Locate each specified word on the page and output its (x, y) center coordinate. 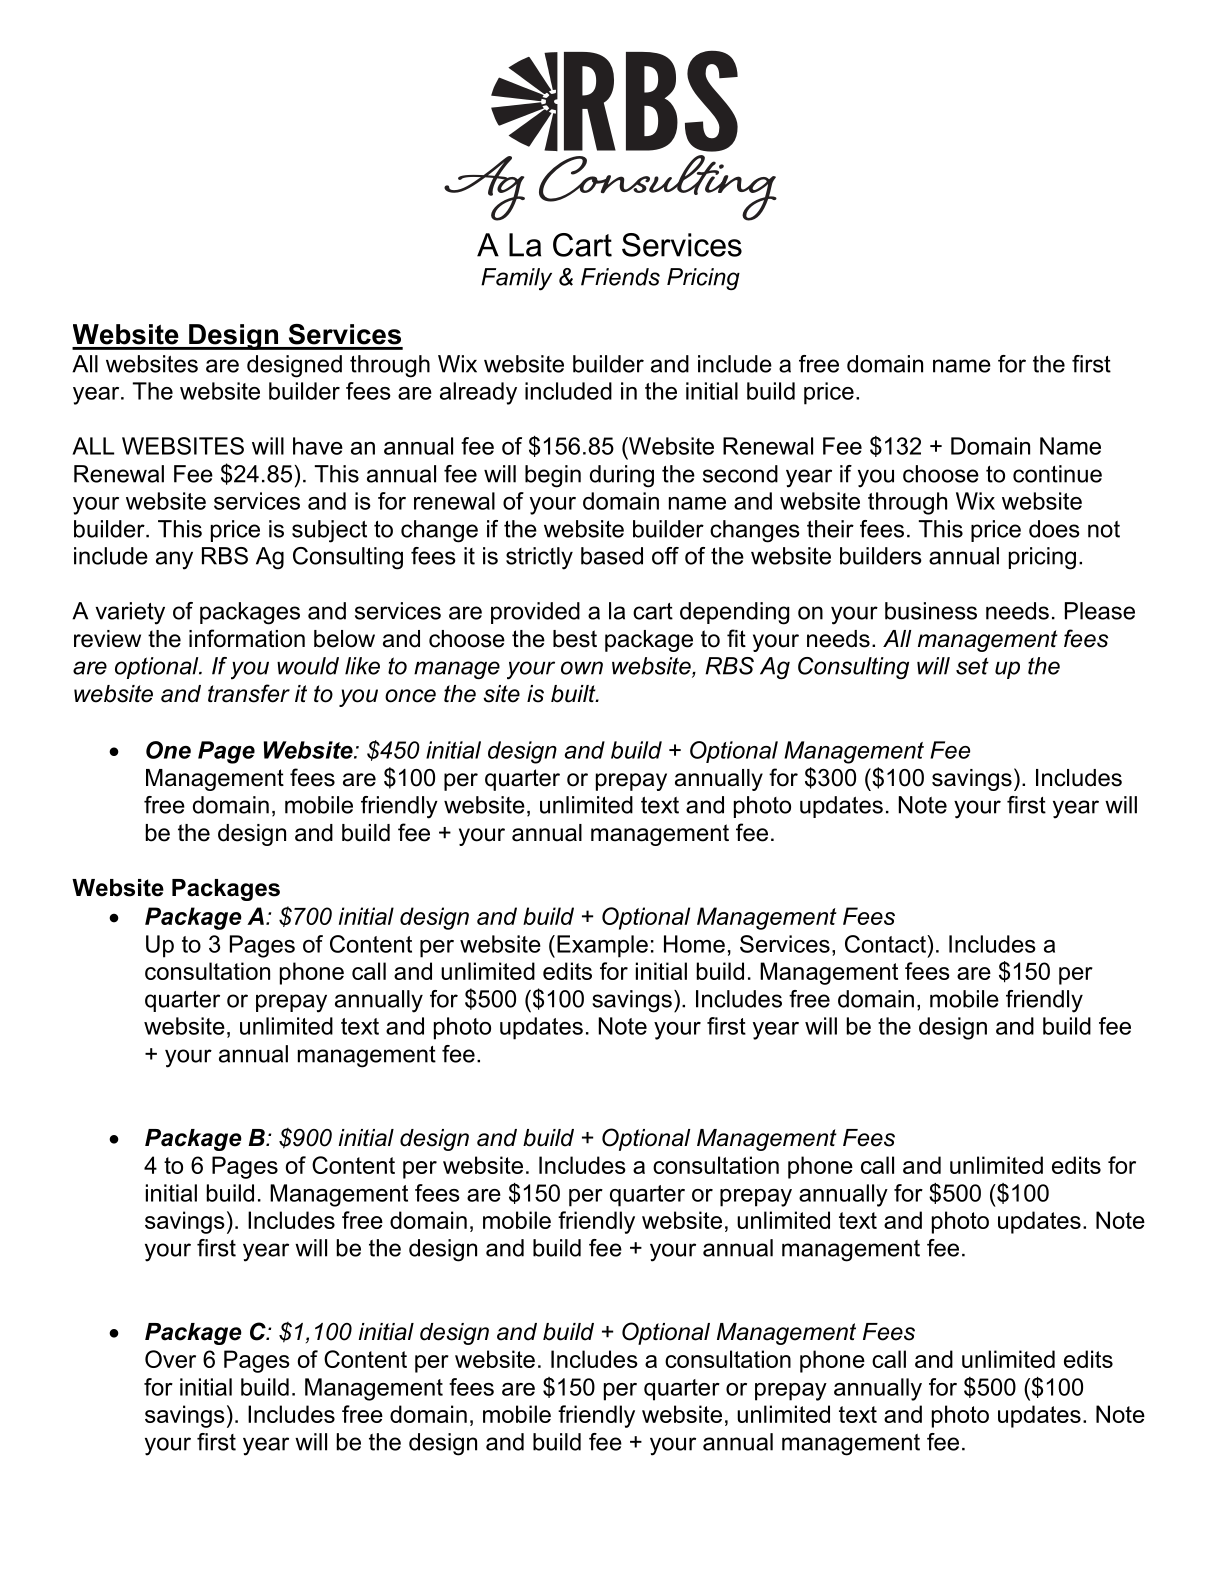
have (318, 446)
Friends (620, 277)
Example (602, 946)
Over (170, 1359)
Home (694, 944)
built (574, 694)
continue (1057, 474)
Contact (886, 944)
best (575, 639)
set (972, 666)
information (247, 638)
